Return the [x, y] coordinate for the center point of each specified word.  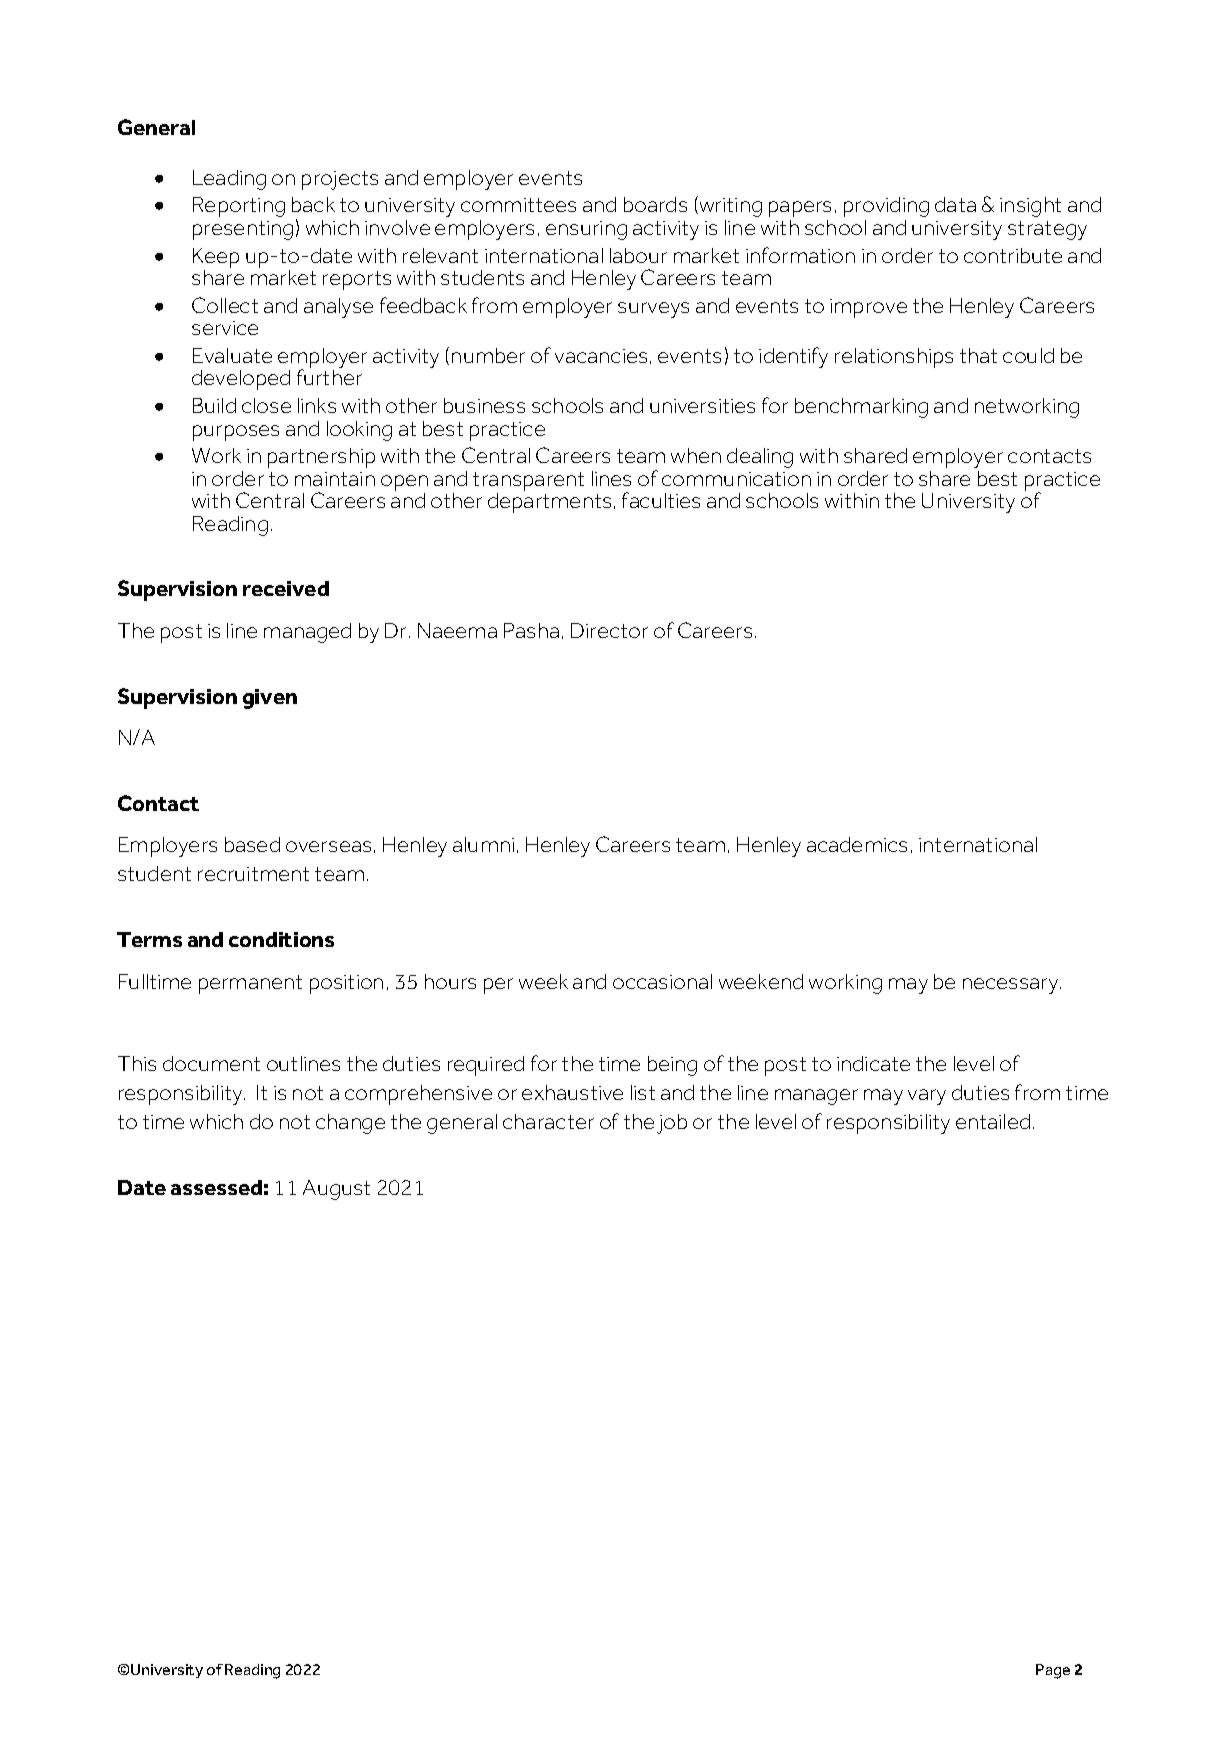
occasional [662, 981]
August [336, 1190]
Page [1053, 1671]
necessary [1012, 986]
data [955, 204]
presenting [243, 230]
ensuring [586, 230]
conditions [281, 939]
